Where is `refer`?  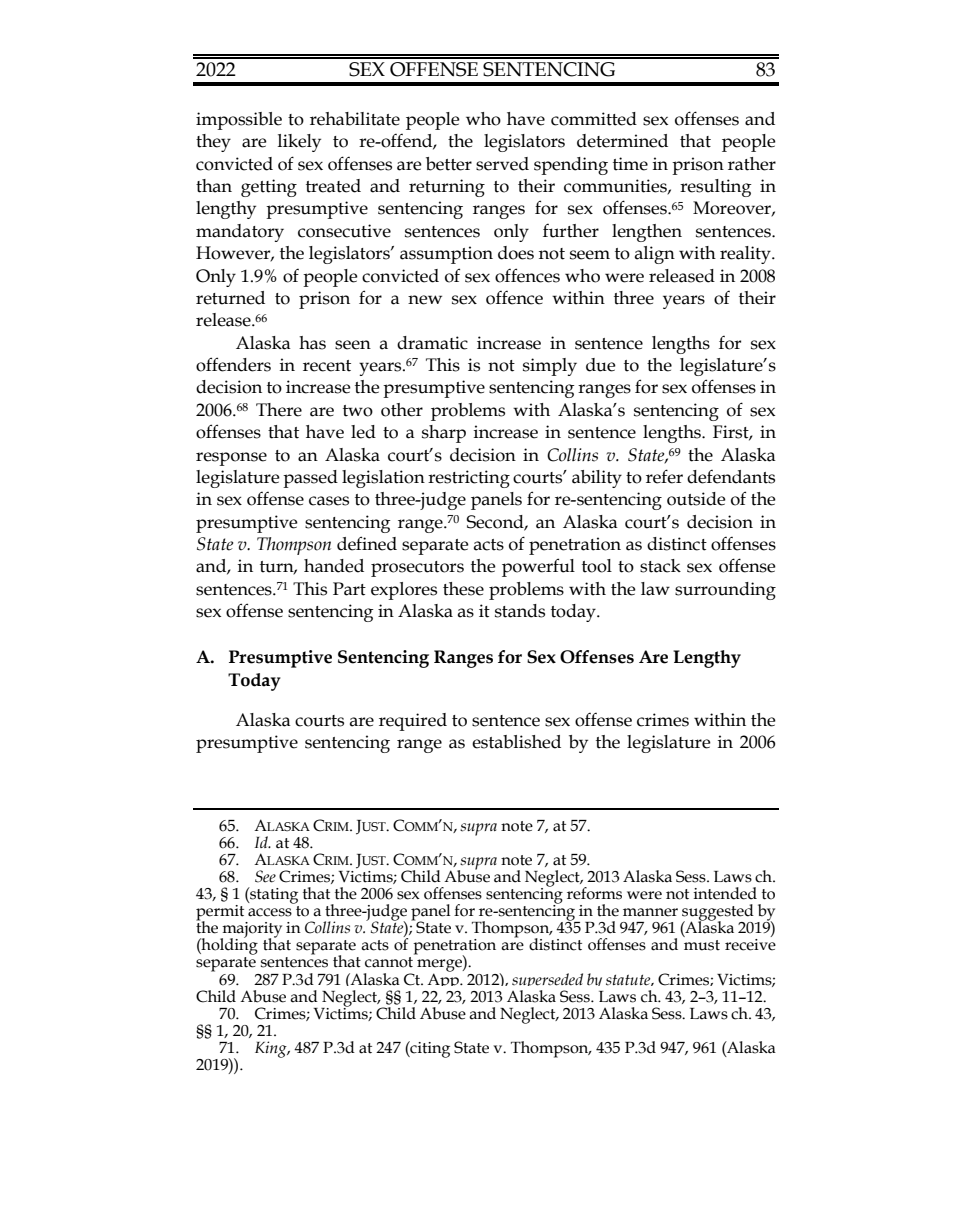 refer is located at coordinates (664, 476).
